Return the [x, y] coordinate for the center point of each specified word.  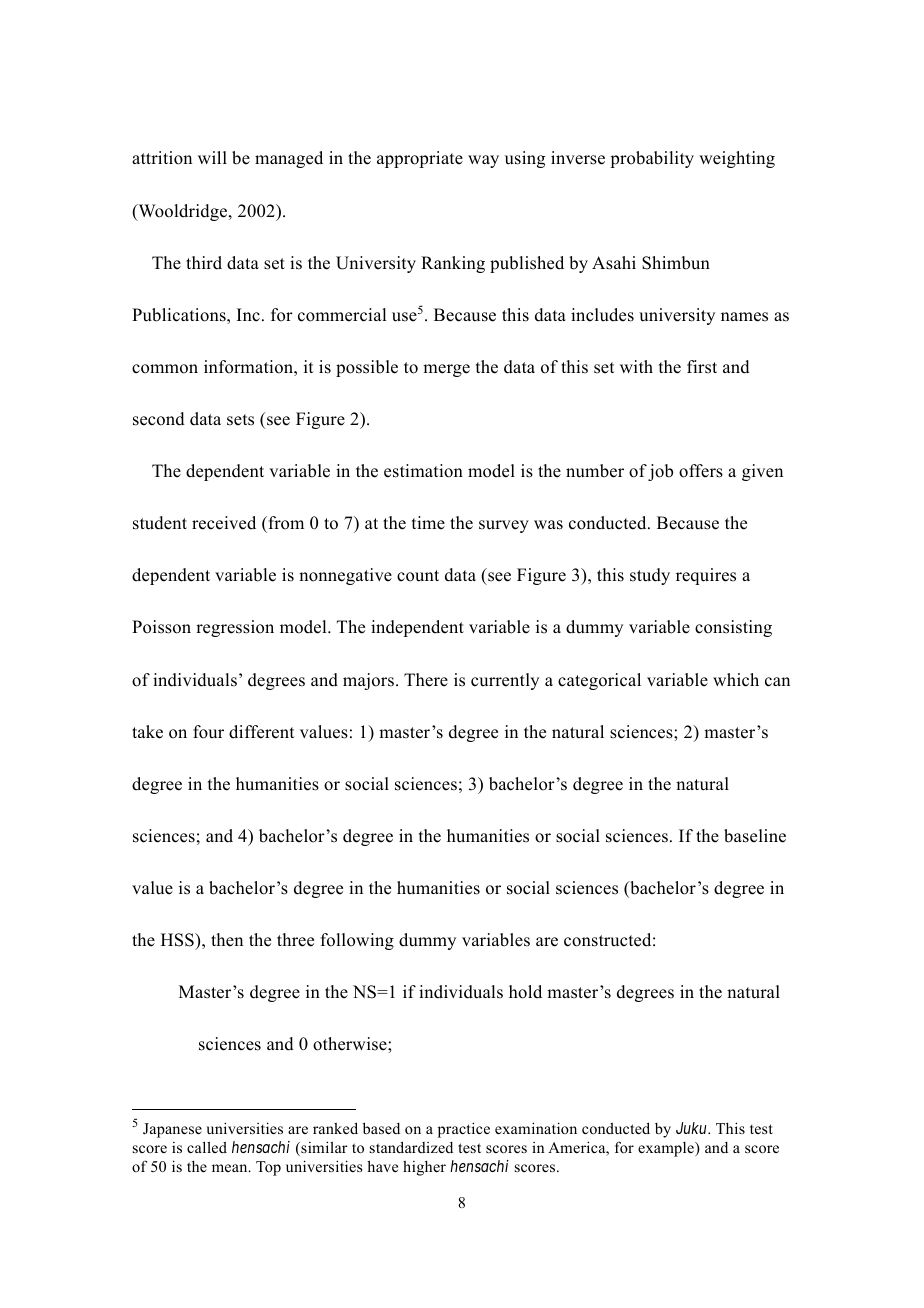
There [426, 680]
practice [464, 1130]
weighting [737, 159]
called [207, 1147]
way [483, 161]
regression [235, 628]
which [736, 680]
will [212, 157]
